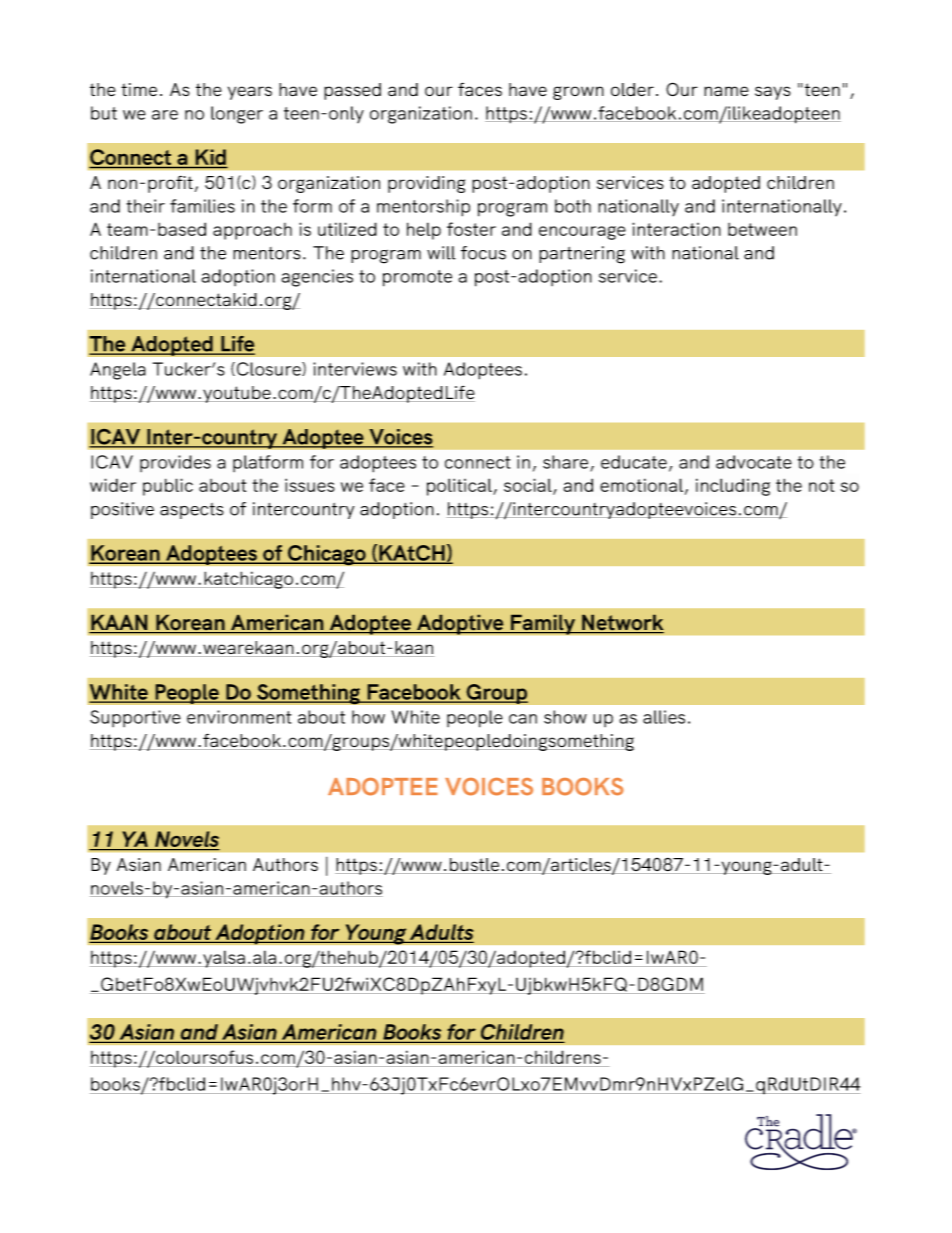  I want to click on allies, so click(664, 717).
